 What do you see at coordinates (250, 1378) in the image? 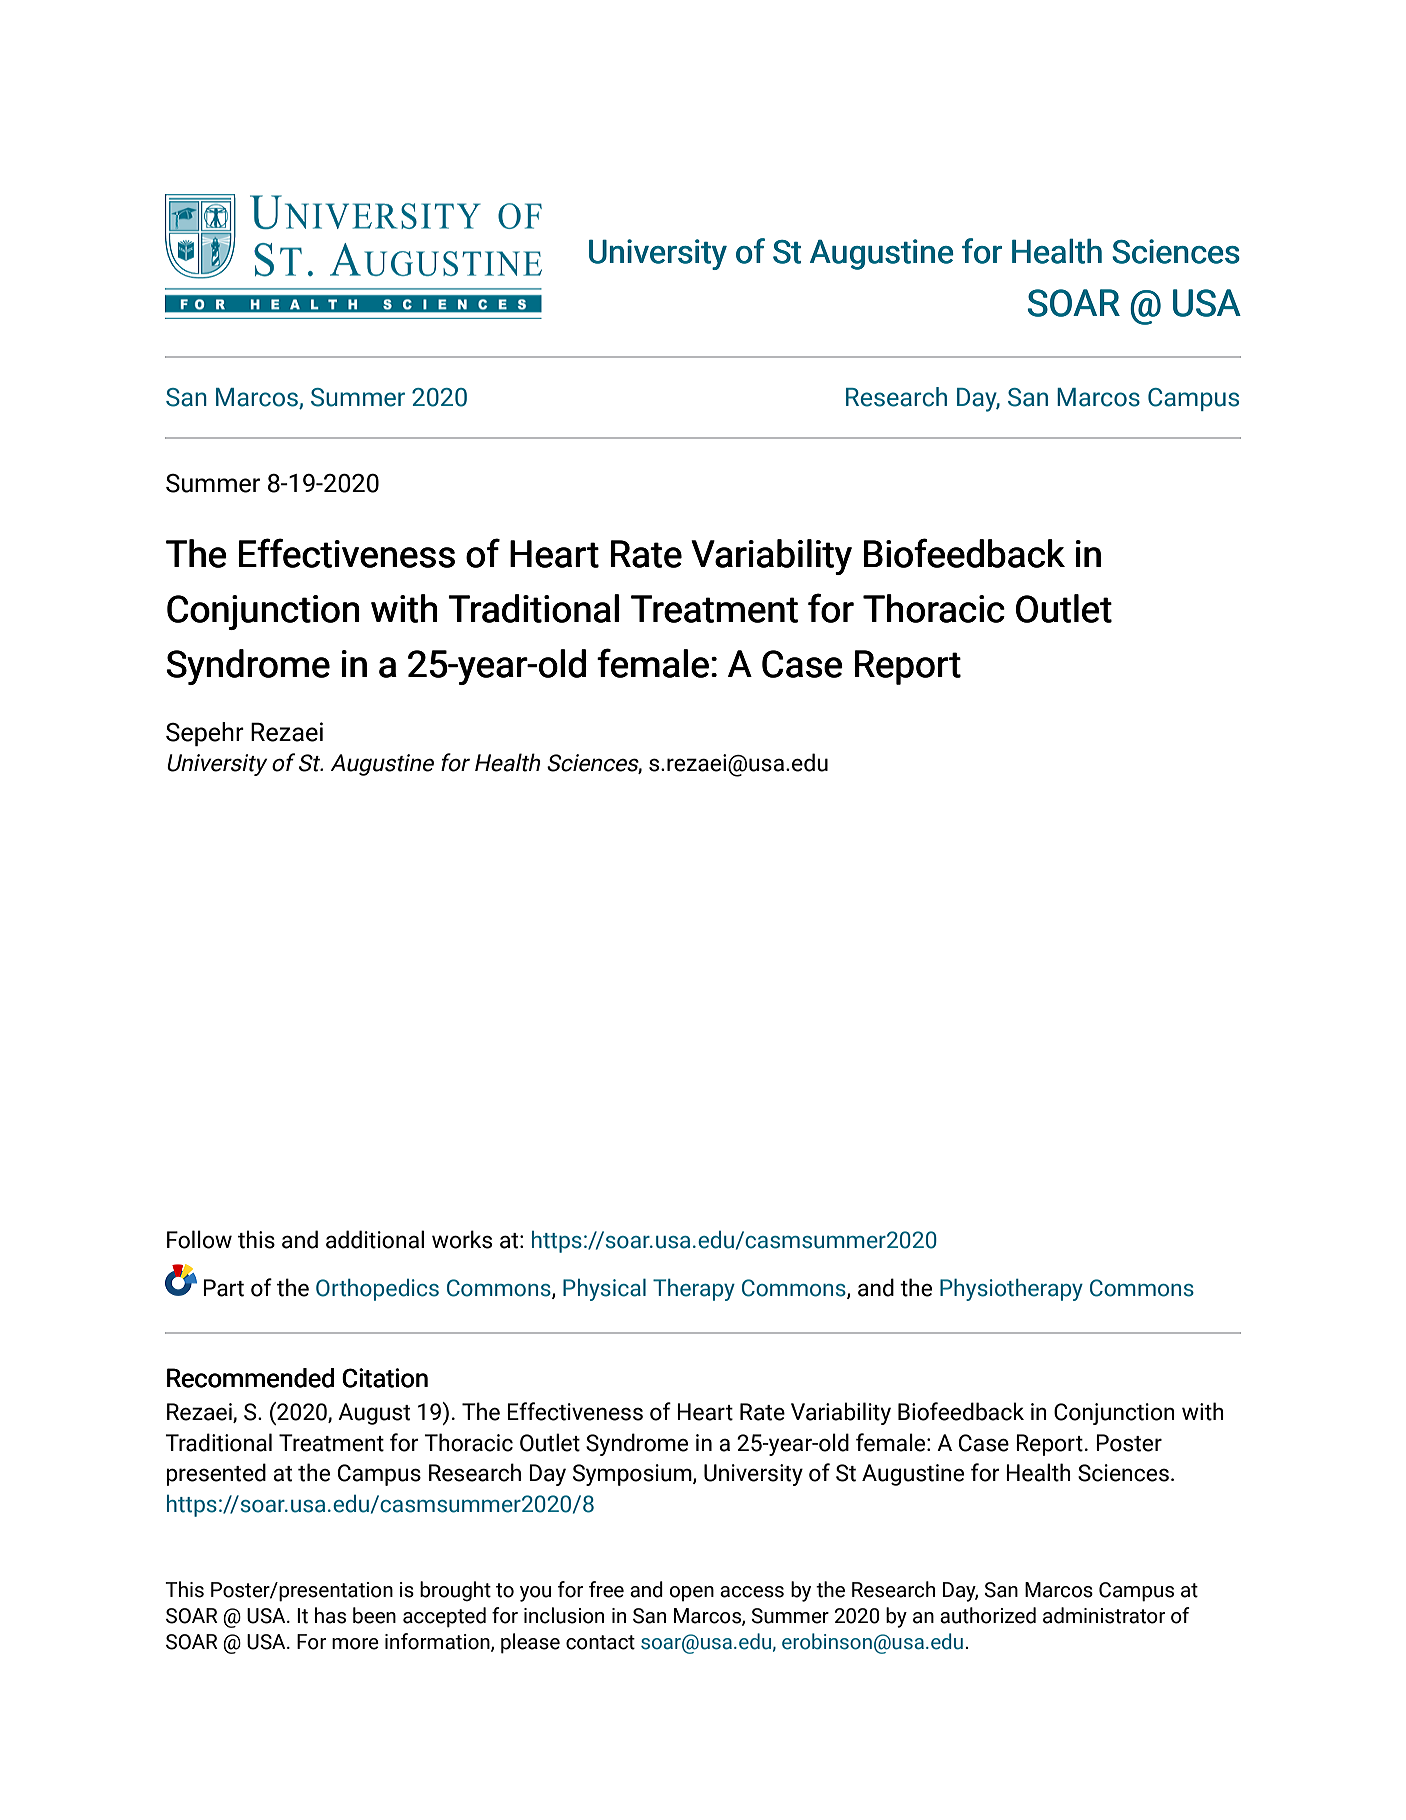
I see `Recommended` at bounding box center [250, 1378].
